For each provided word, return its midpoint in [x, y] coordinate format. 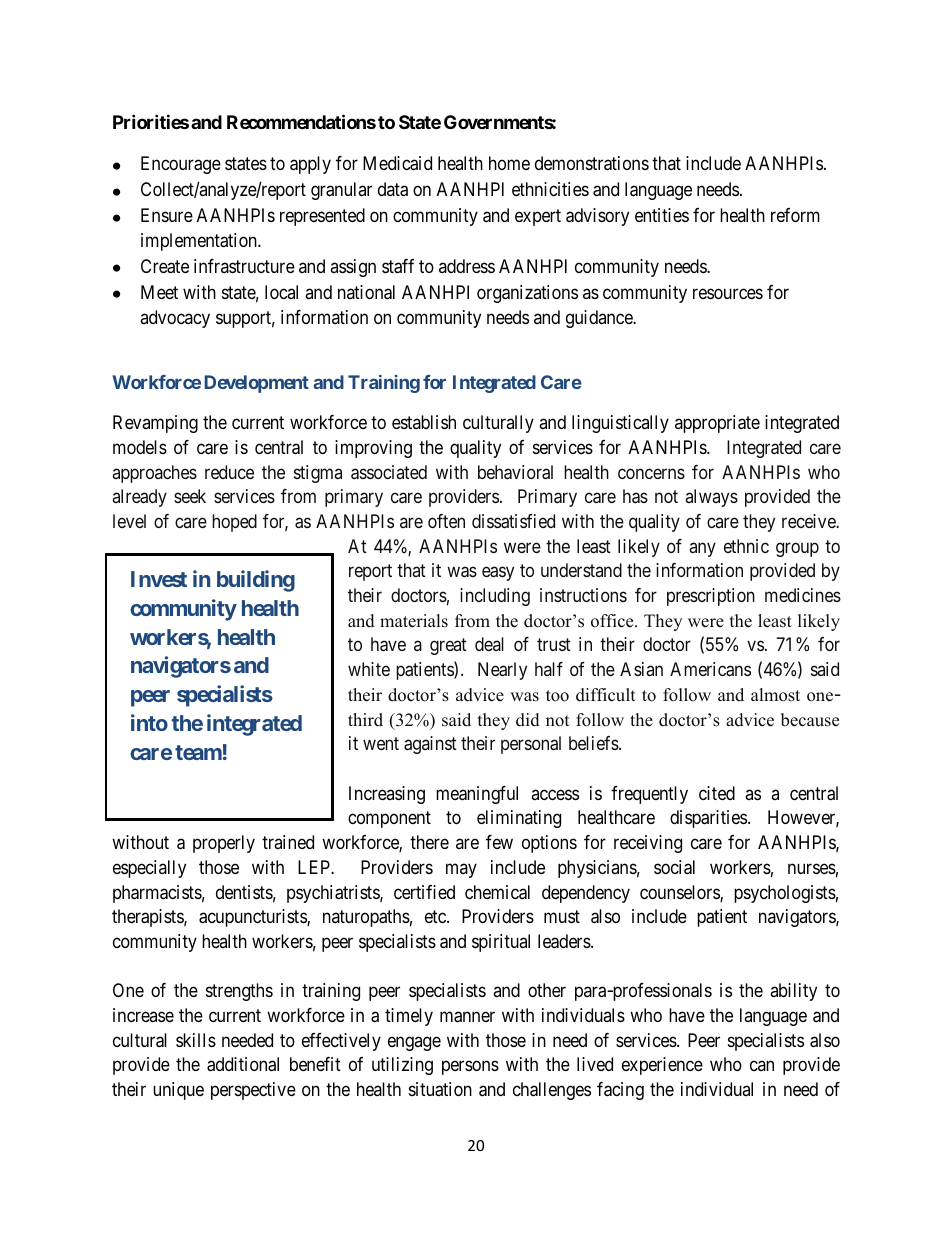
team [198, 752]
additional [243, 1064]
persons [470, 1068]
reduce [229, 472]
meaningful [477, 795]
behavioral [515, 472]
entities [662, 215]
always [711, 498]
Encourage [181, 165]
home [509, 163]
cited [717, 793]
